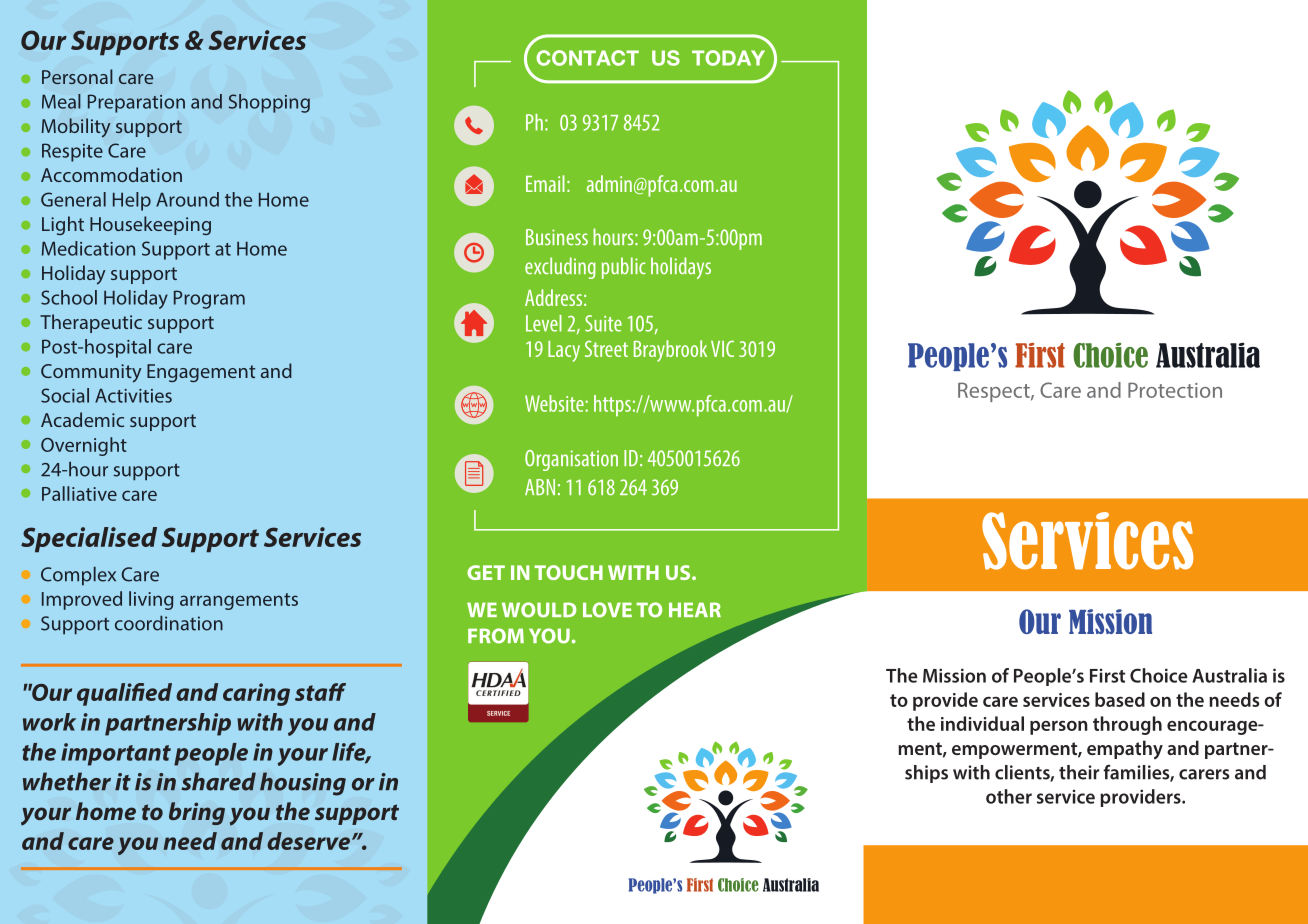  Describe the element at coordinates (607, 610) in the page. I see `LOVE` at that location.
